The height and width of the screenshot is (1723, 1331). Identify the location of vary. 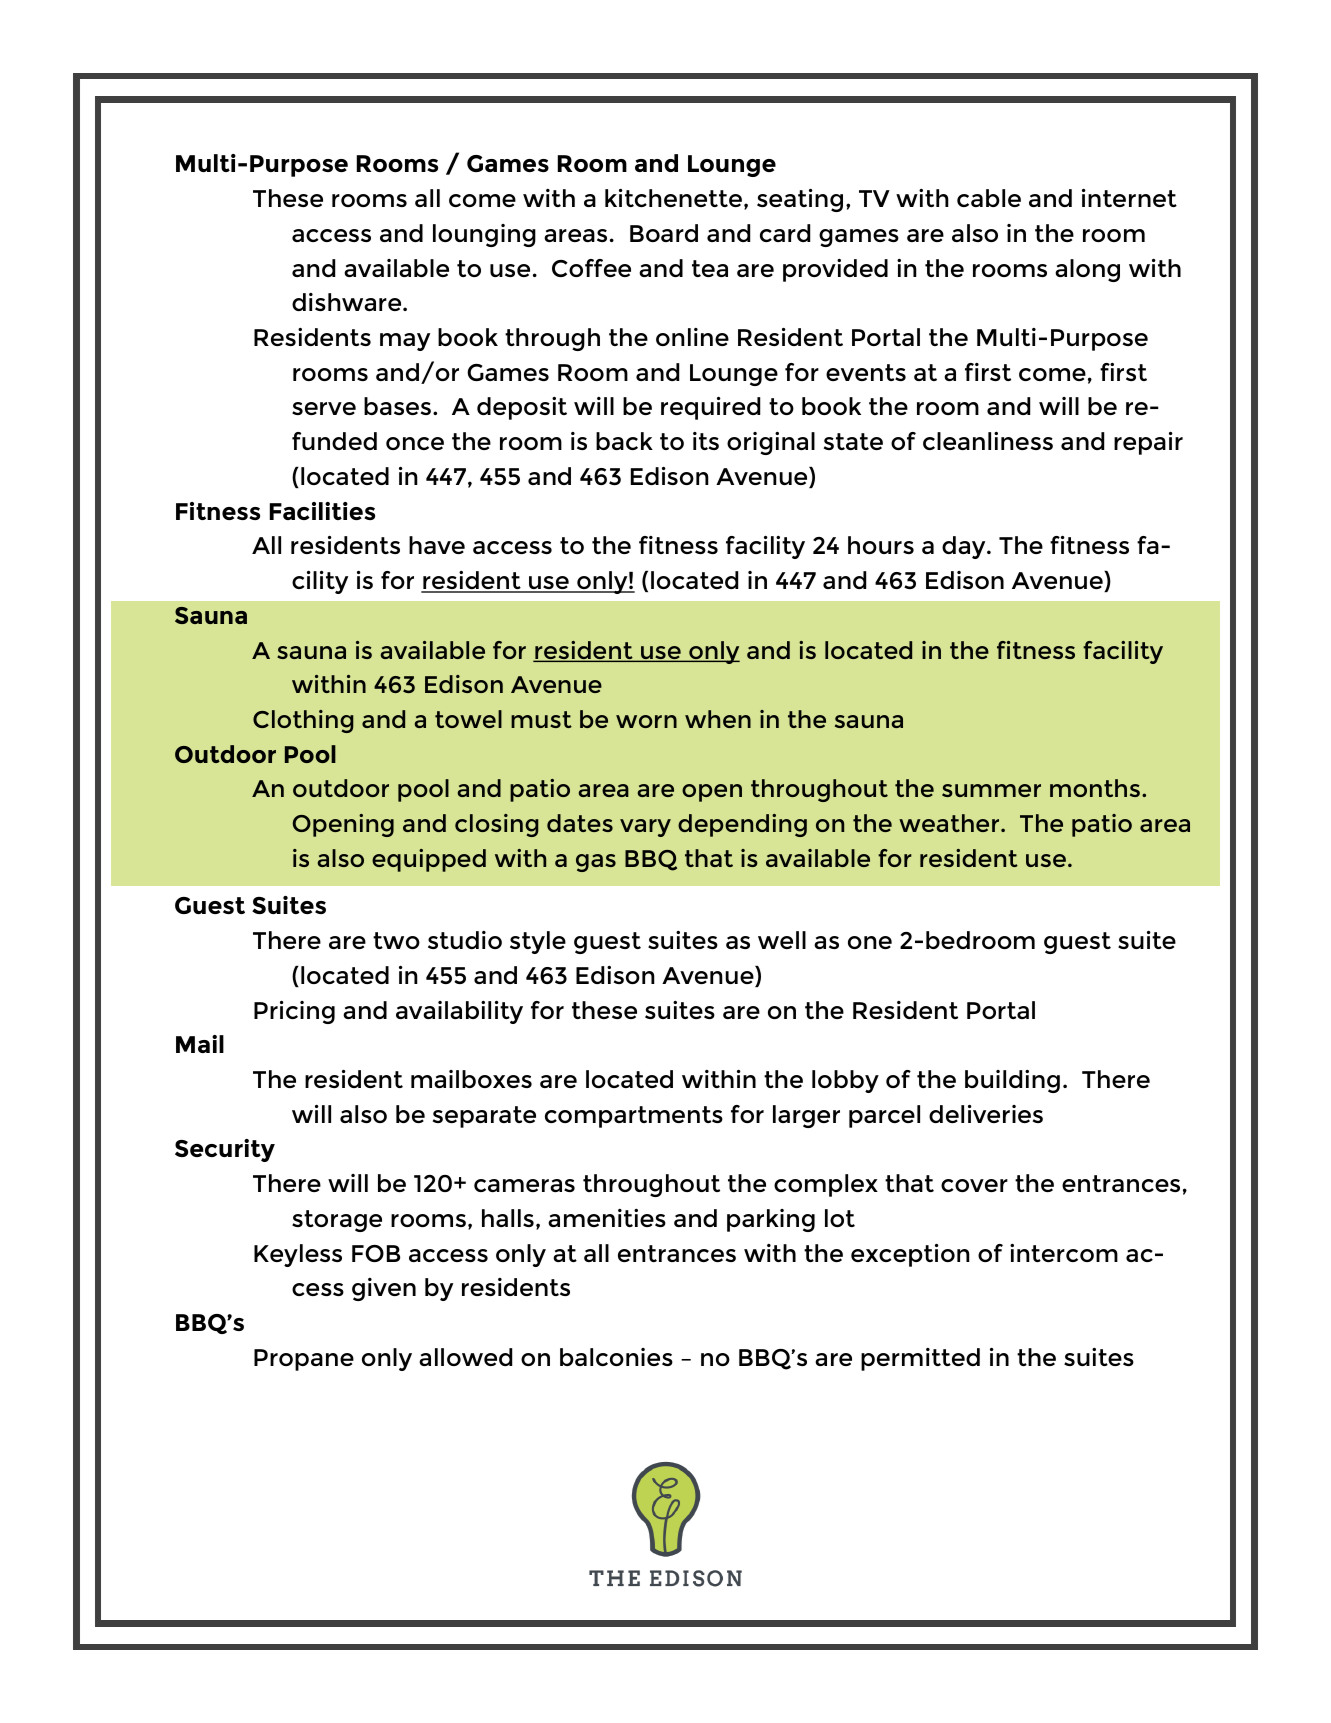
(645, 828).
